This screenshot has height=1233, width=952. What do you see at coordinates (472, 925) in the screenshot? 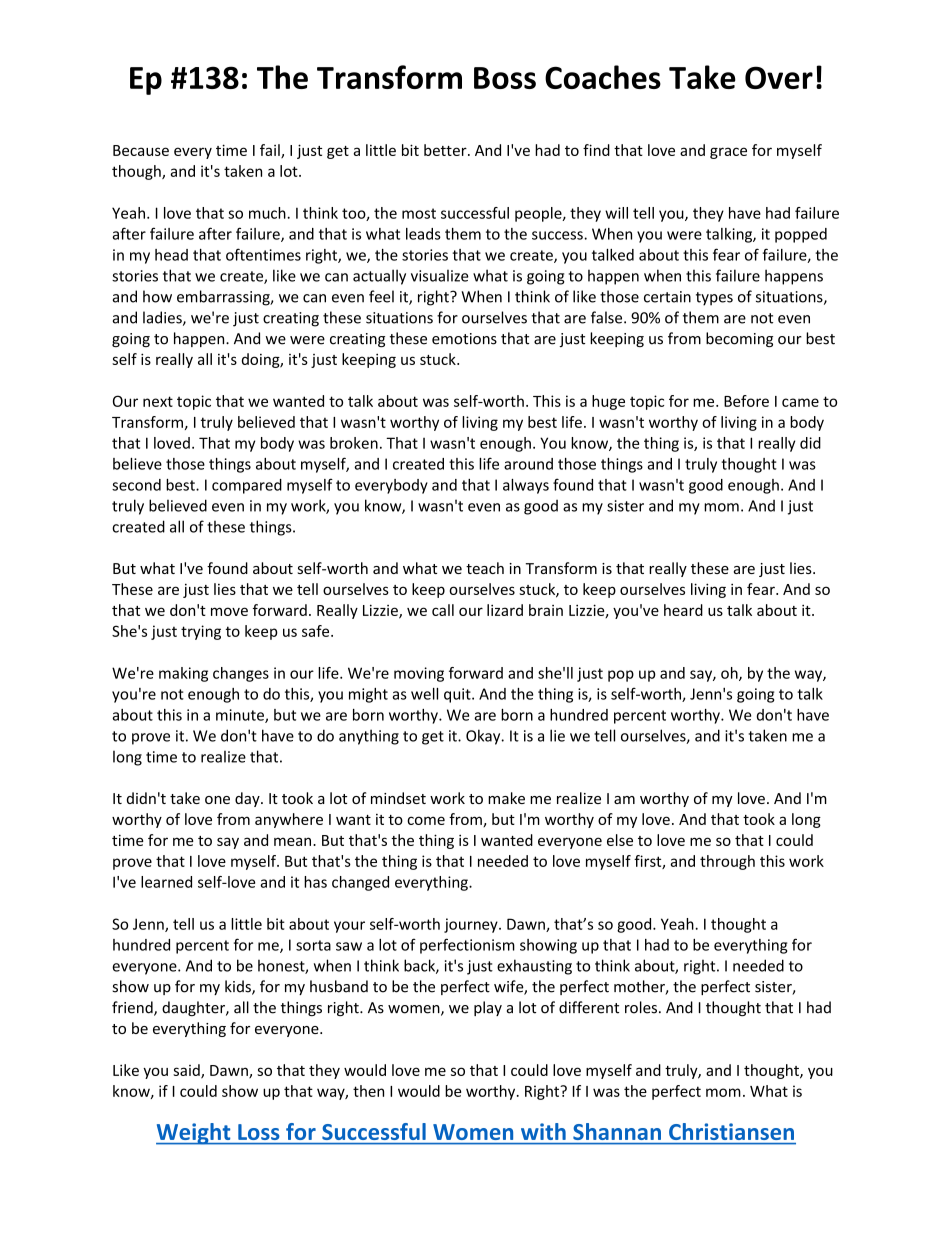
I see `journey` at bounding box center [472, 925].
